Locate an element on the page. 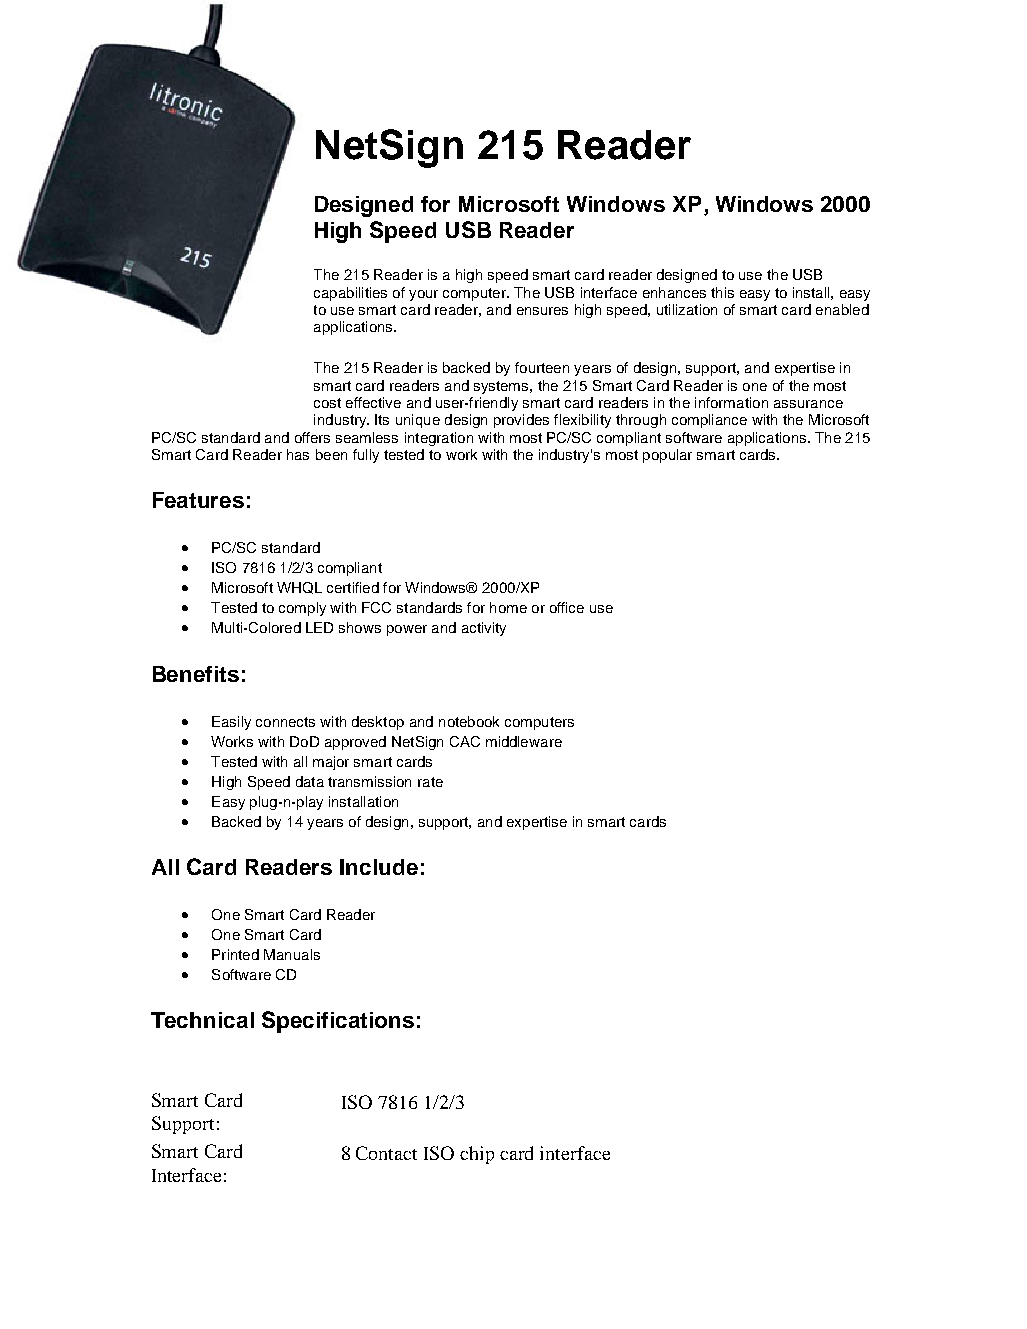  office is located at coordinates (567, 607).
